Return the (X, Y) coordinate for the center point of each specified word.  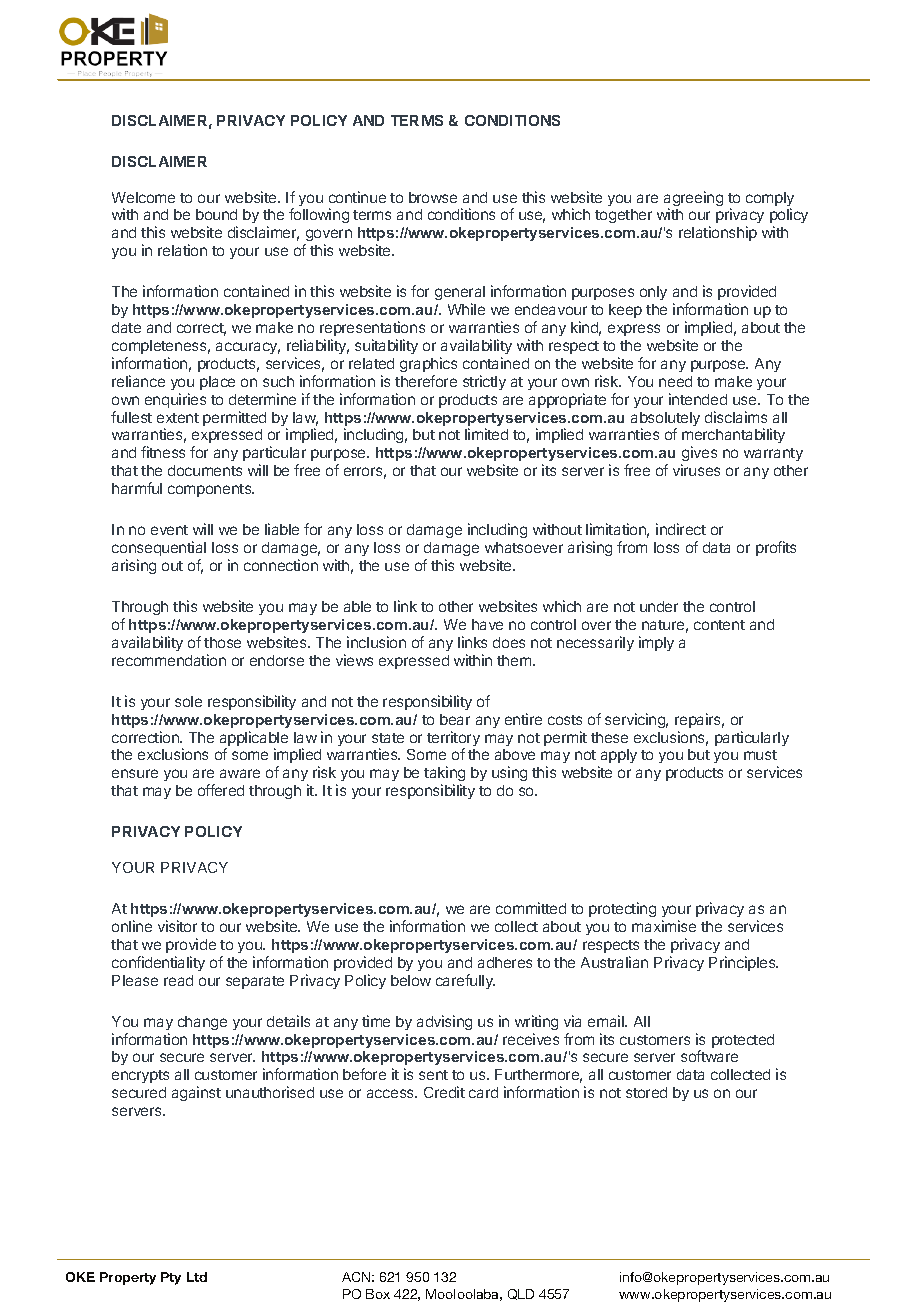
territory (453, 740)
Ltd (197, 1277)
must (760, 755)
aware (240, 773)
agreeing (693, 200)
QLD (521, 1294)
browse (433, 197)
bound (216, 214)
